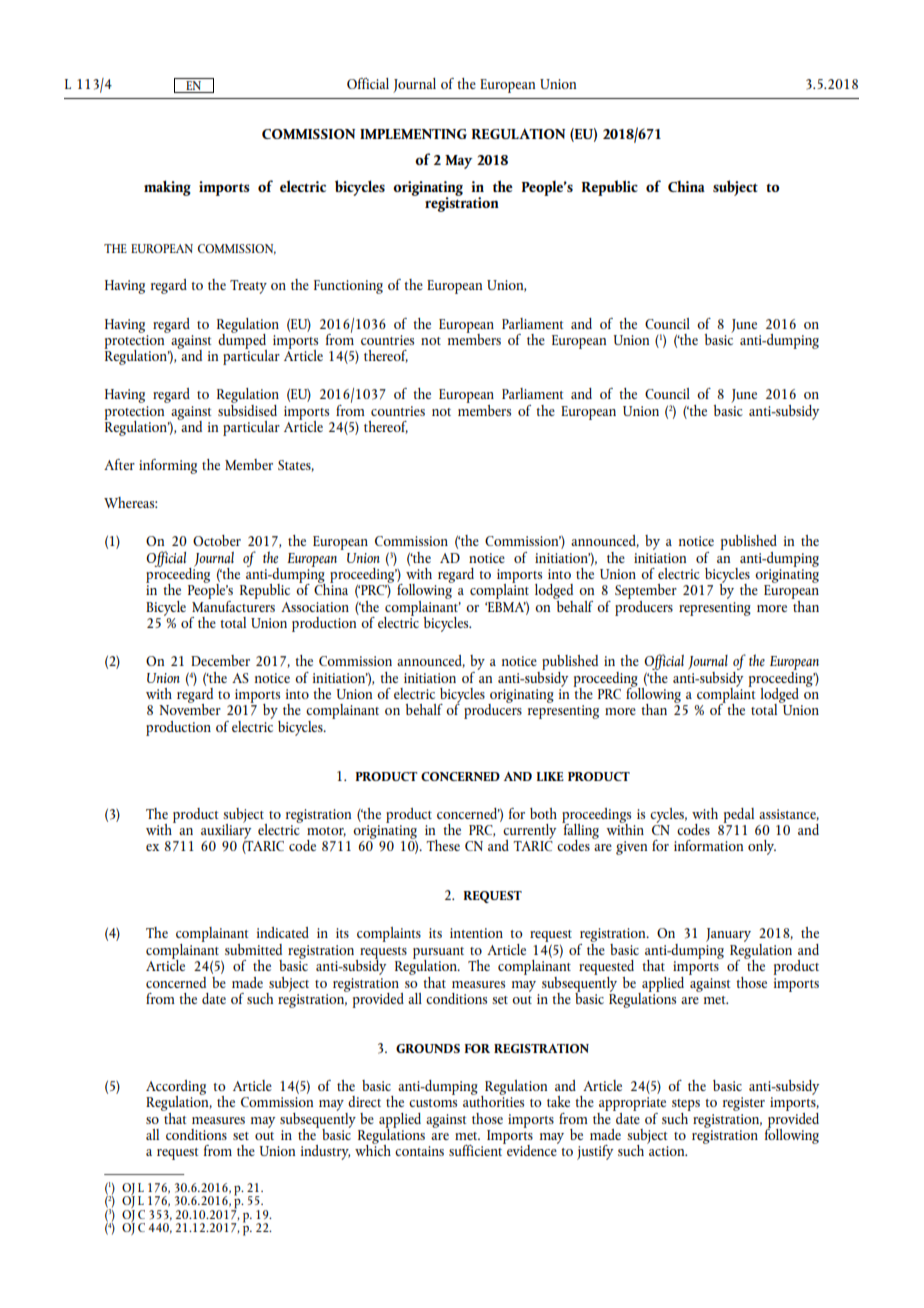 The image size is (924, 1308). I want to click on Association, so click(315, 607).
